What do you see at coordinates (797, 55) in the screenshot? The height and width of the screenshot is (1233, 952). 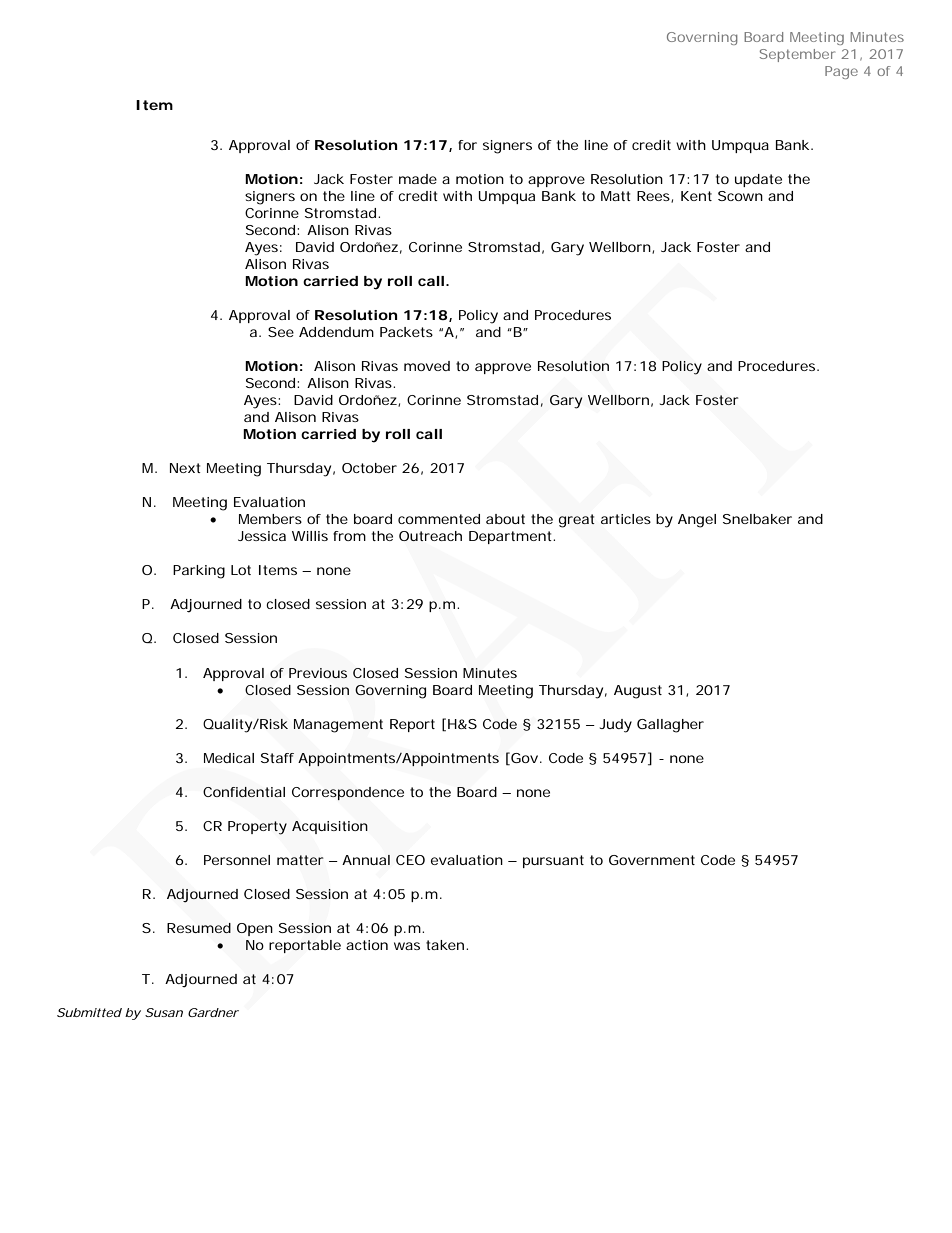 I see `September` at bounding box center [797, 55].
